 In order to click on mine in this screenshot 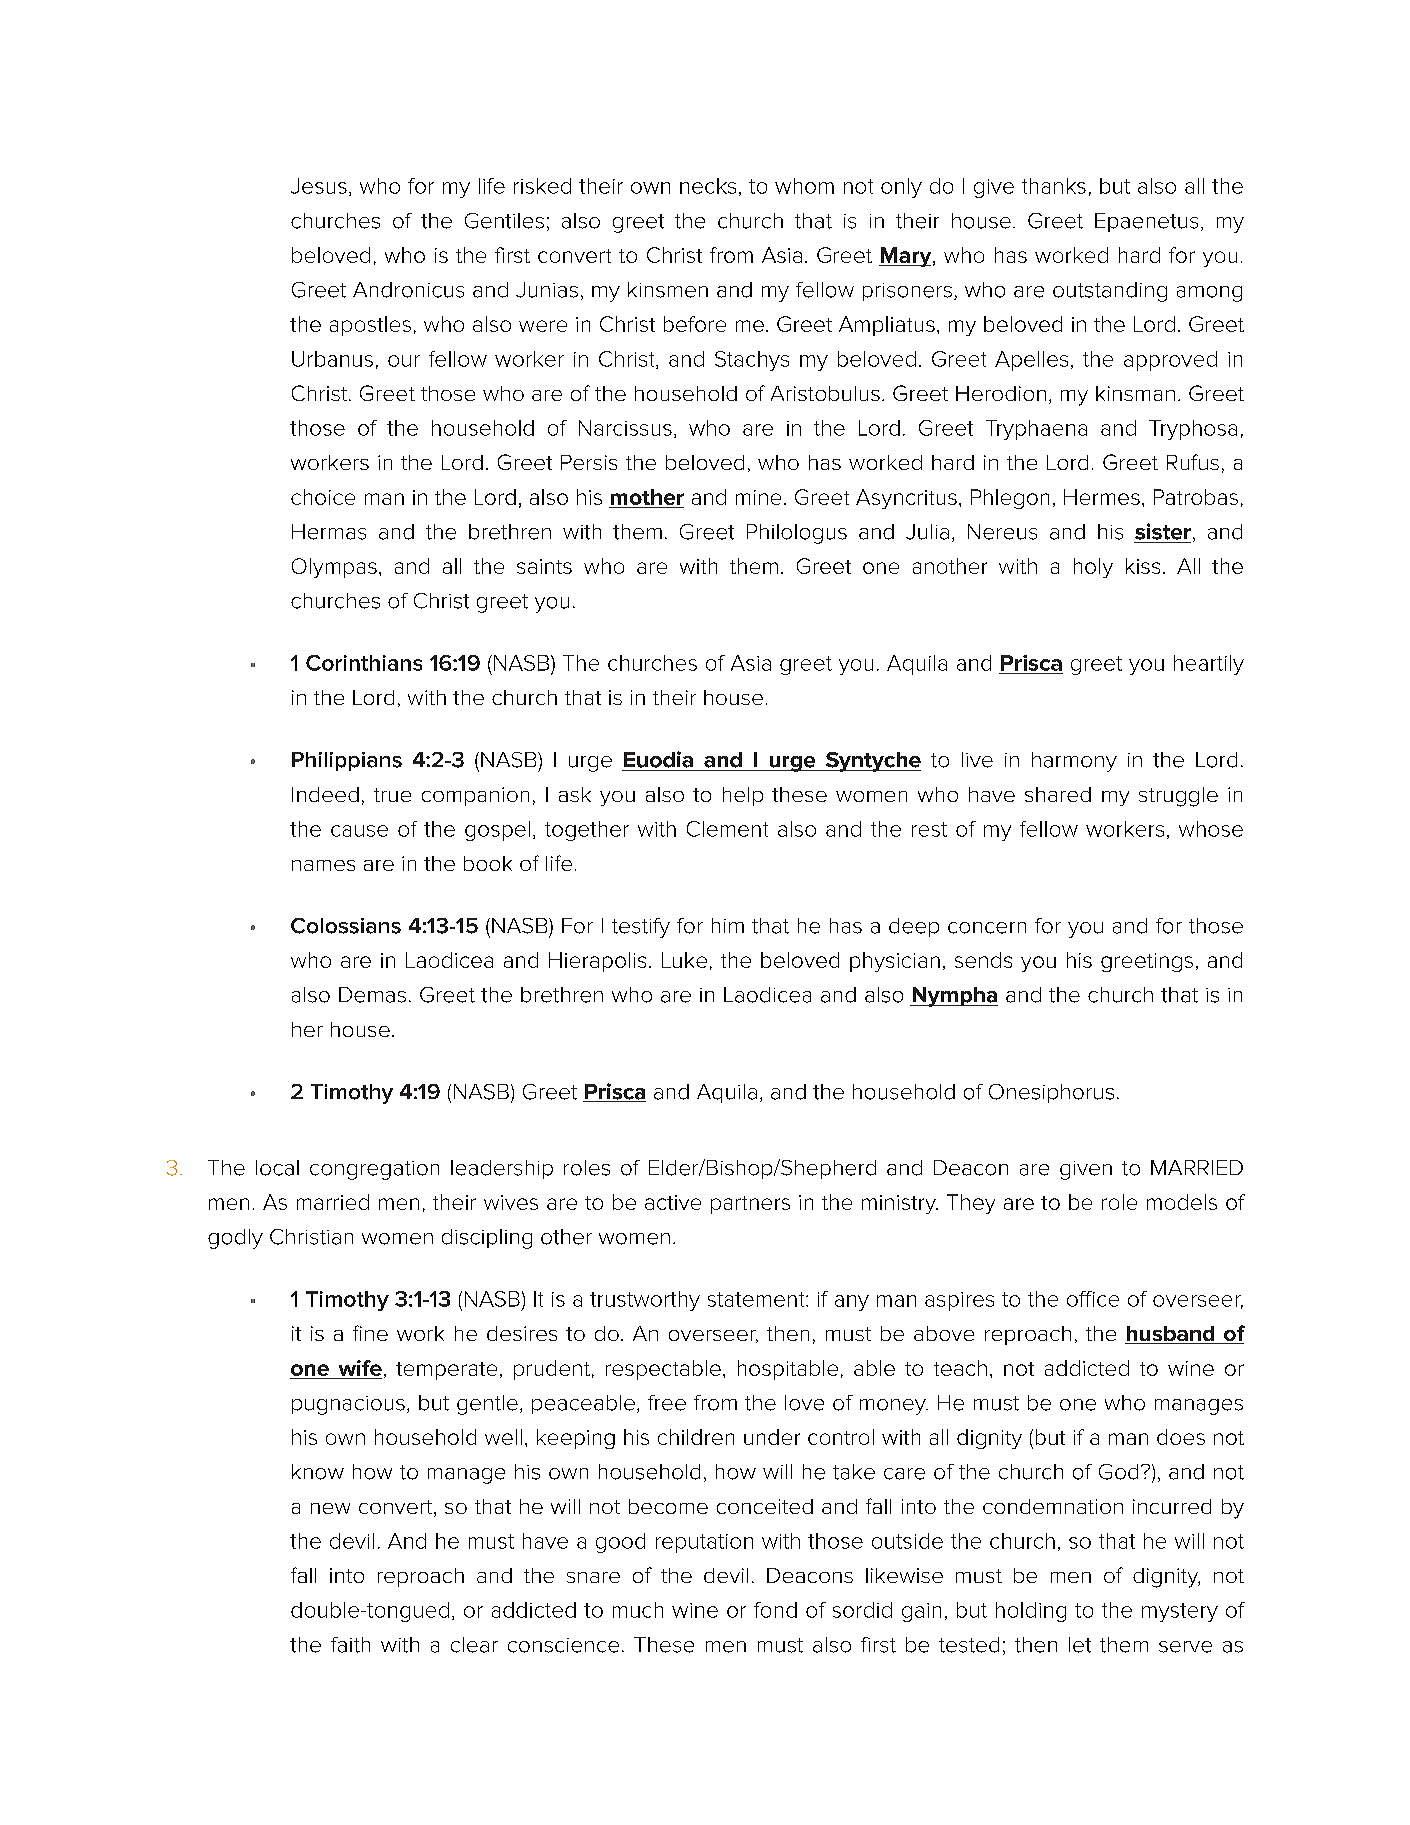, I will do `click(758, 497)`.
